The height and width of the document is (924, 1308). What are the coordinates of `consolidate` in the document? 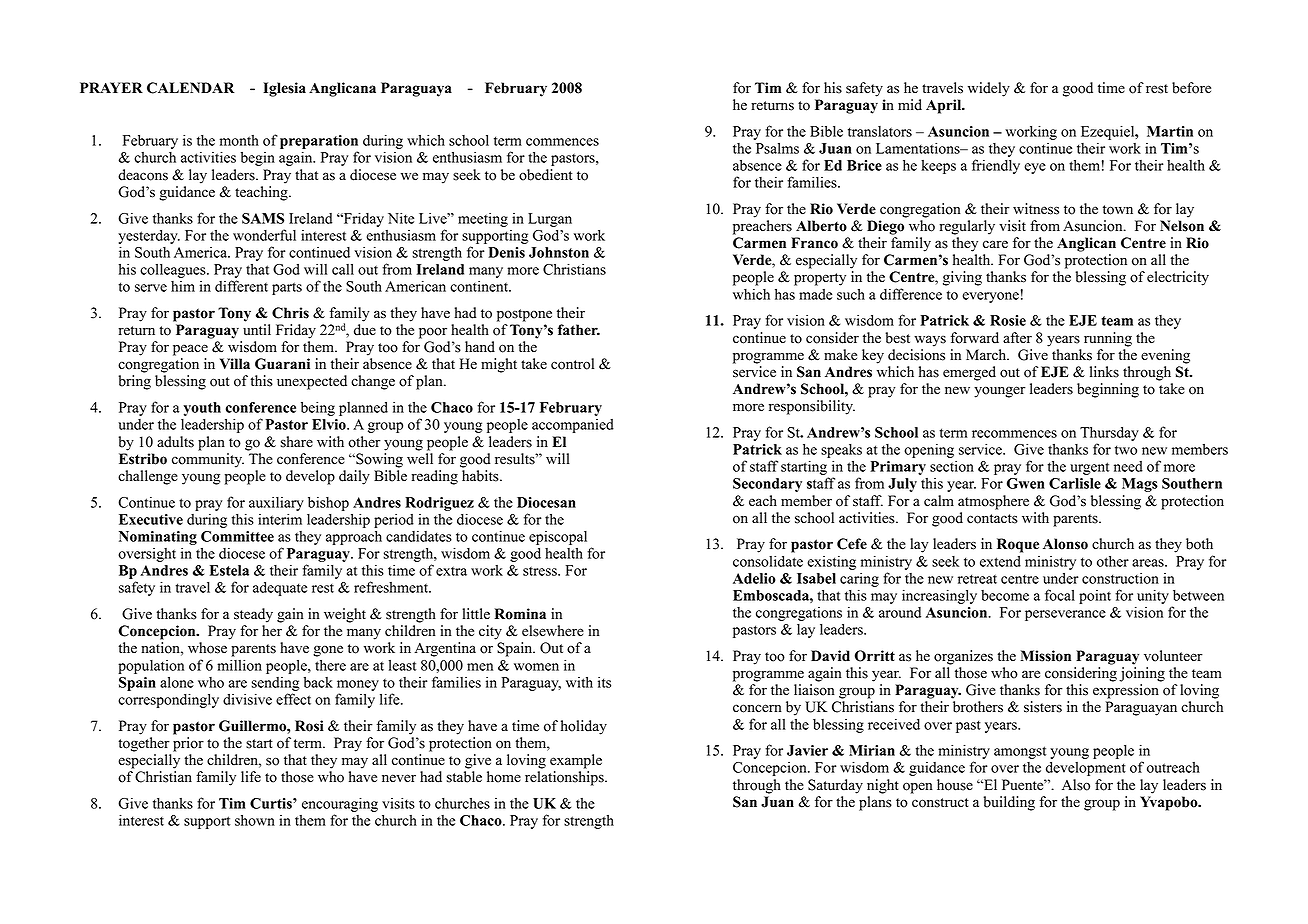 It's located at (768, 561).
